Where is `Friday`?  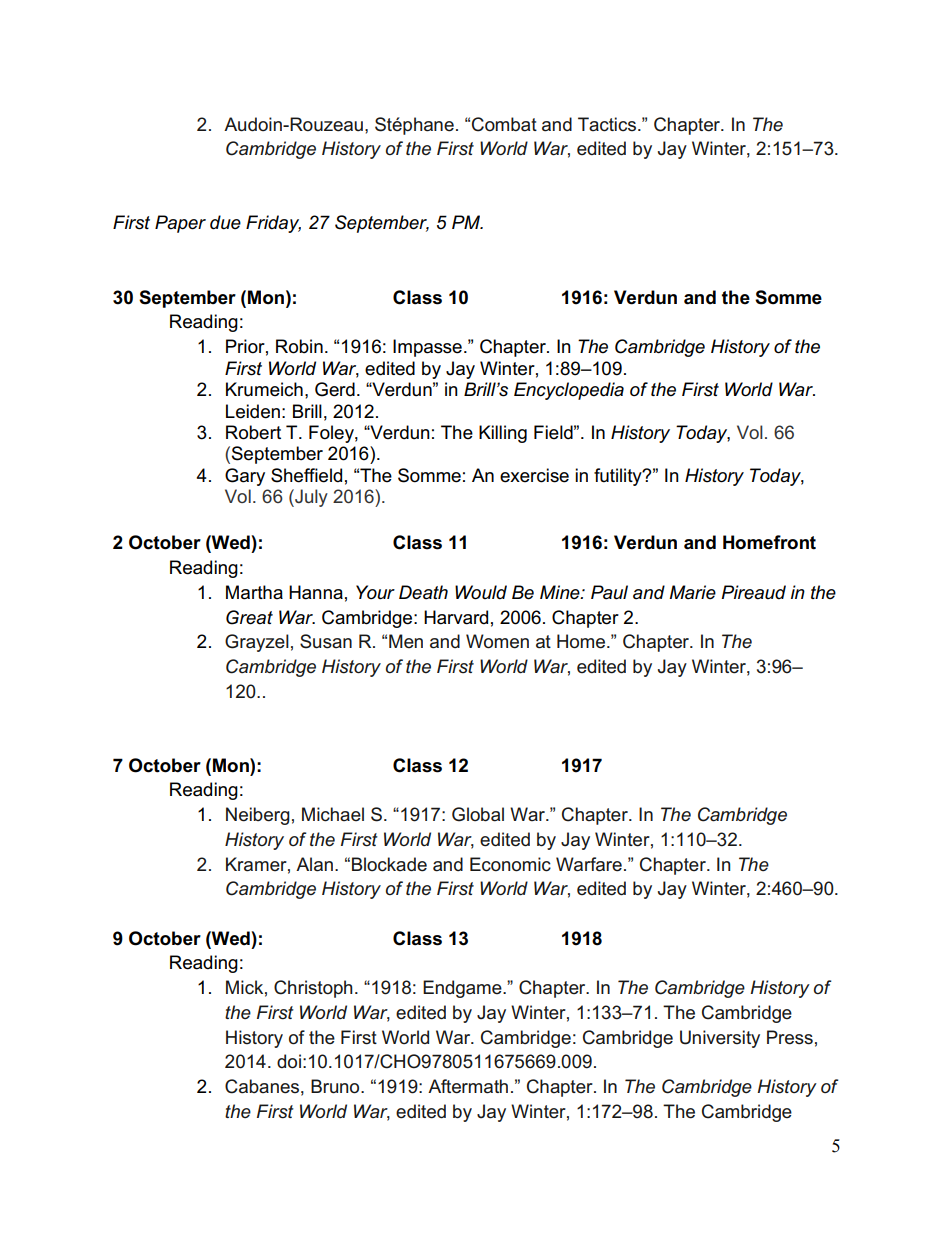
Friday is located at coordinates (273, 224).
